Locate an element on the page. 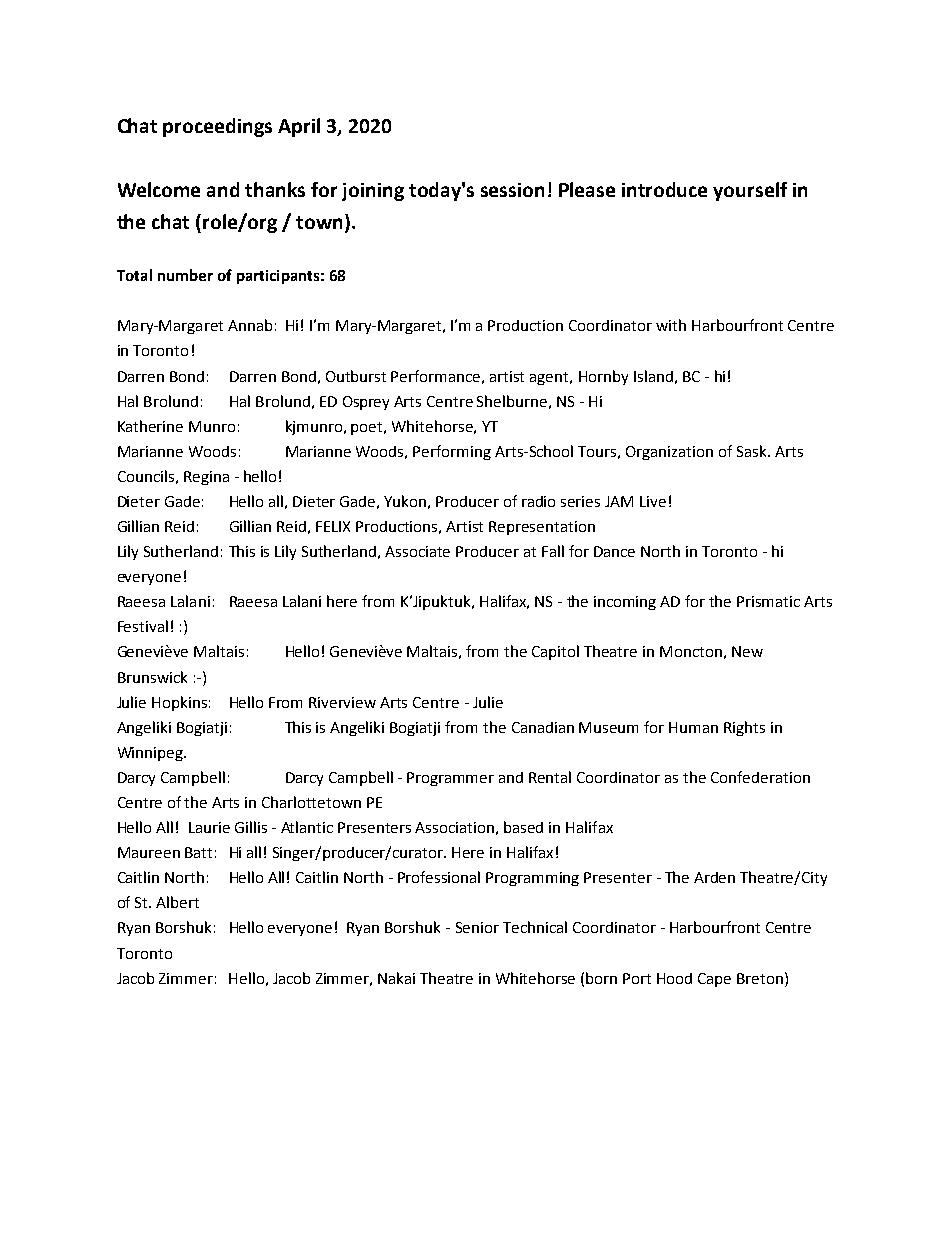  proceedings is located at coordinates (217, 127).
